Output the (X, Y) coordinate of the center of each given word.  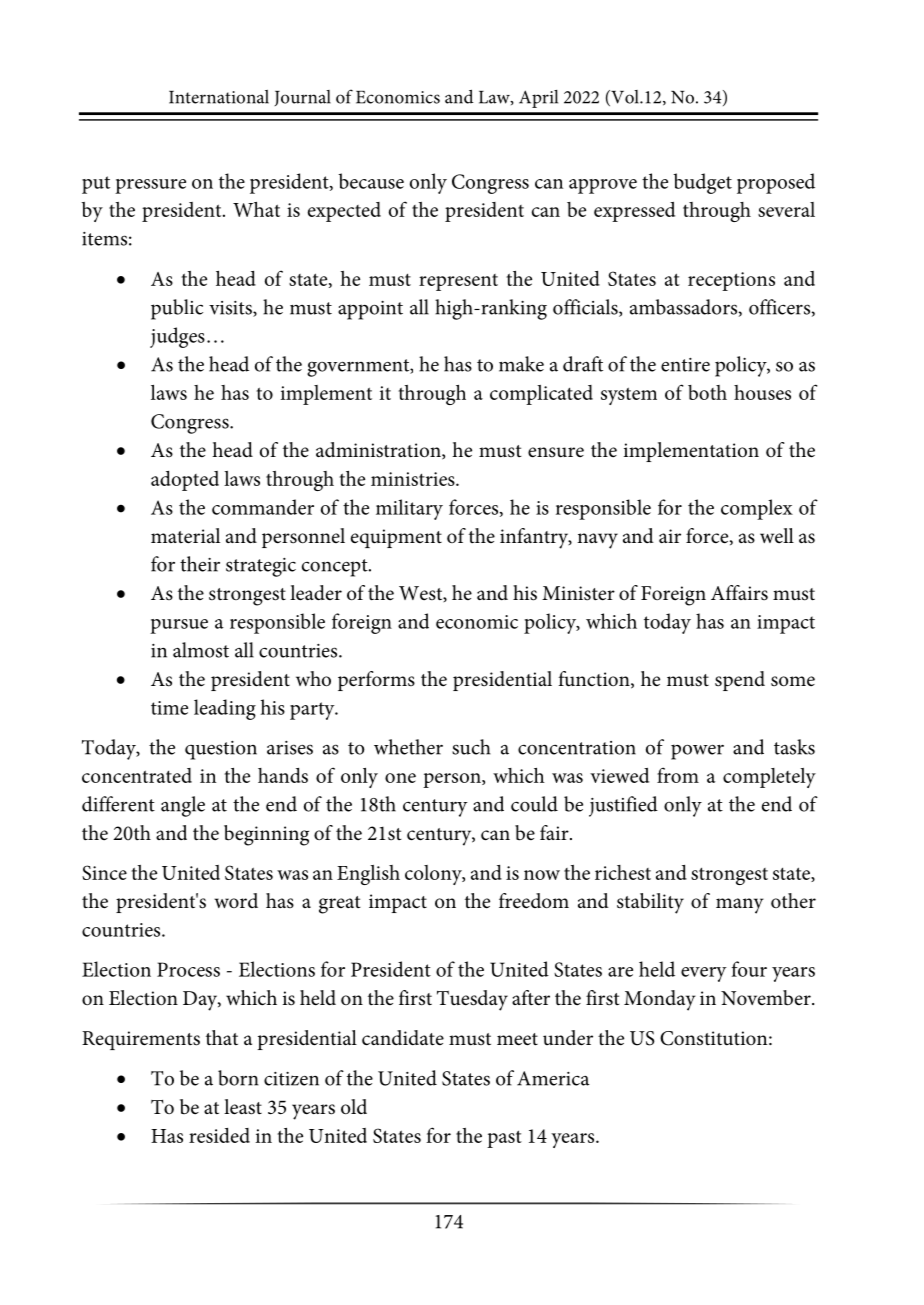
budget (702, 183)
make (521, 364)
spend (740, 681)
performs (376, 681)
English (368, 875)
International (219, 97)
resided (219, 1135)
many (740, 906)
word (236, 900)
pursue (179, 626)
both (707, 392)
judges (177, 337)
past (504, 1139)
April (538, 99)
